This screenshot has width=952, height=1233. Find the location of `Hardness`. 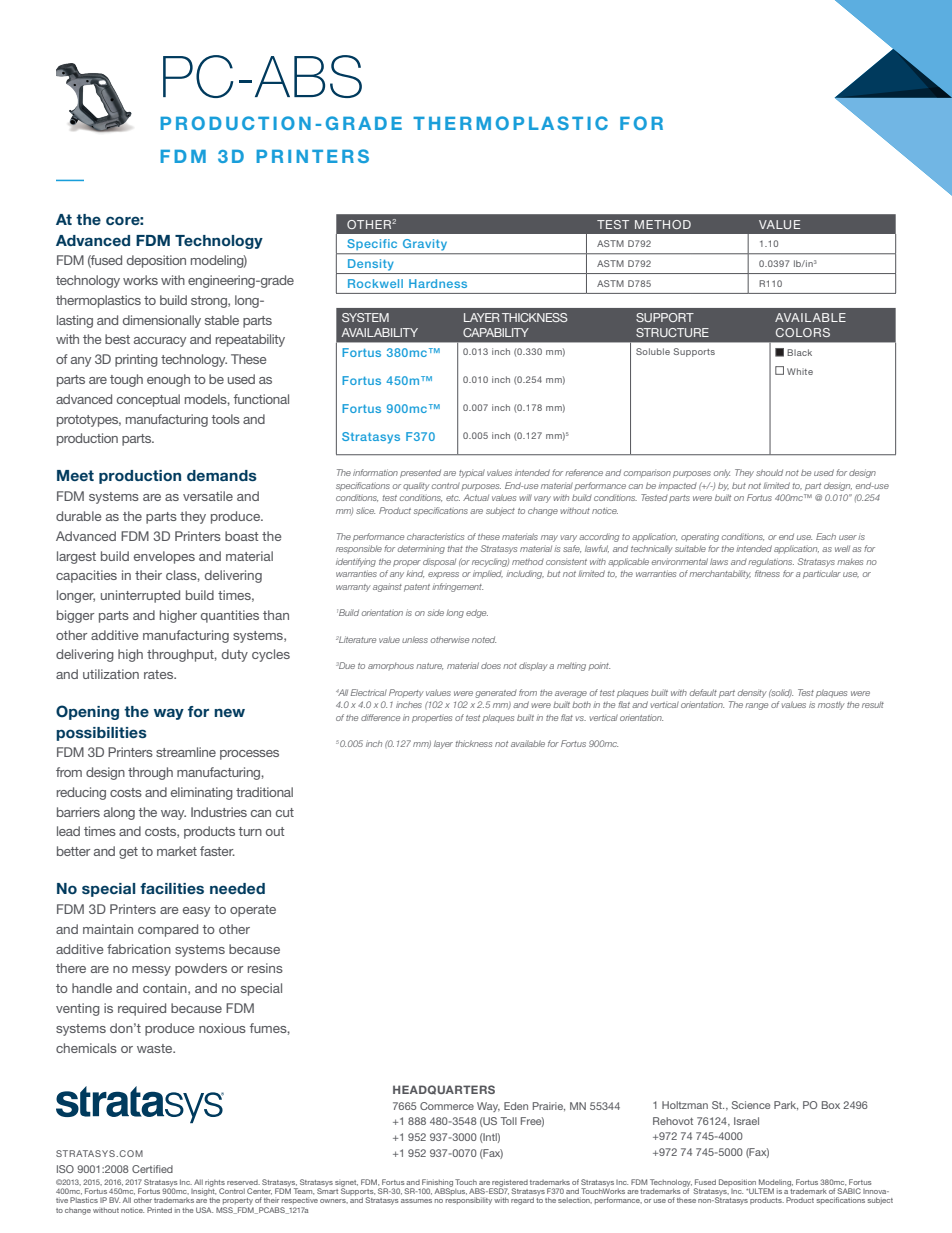

Hardness is located at coordinates (438, 283).
